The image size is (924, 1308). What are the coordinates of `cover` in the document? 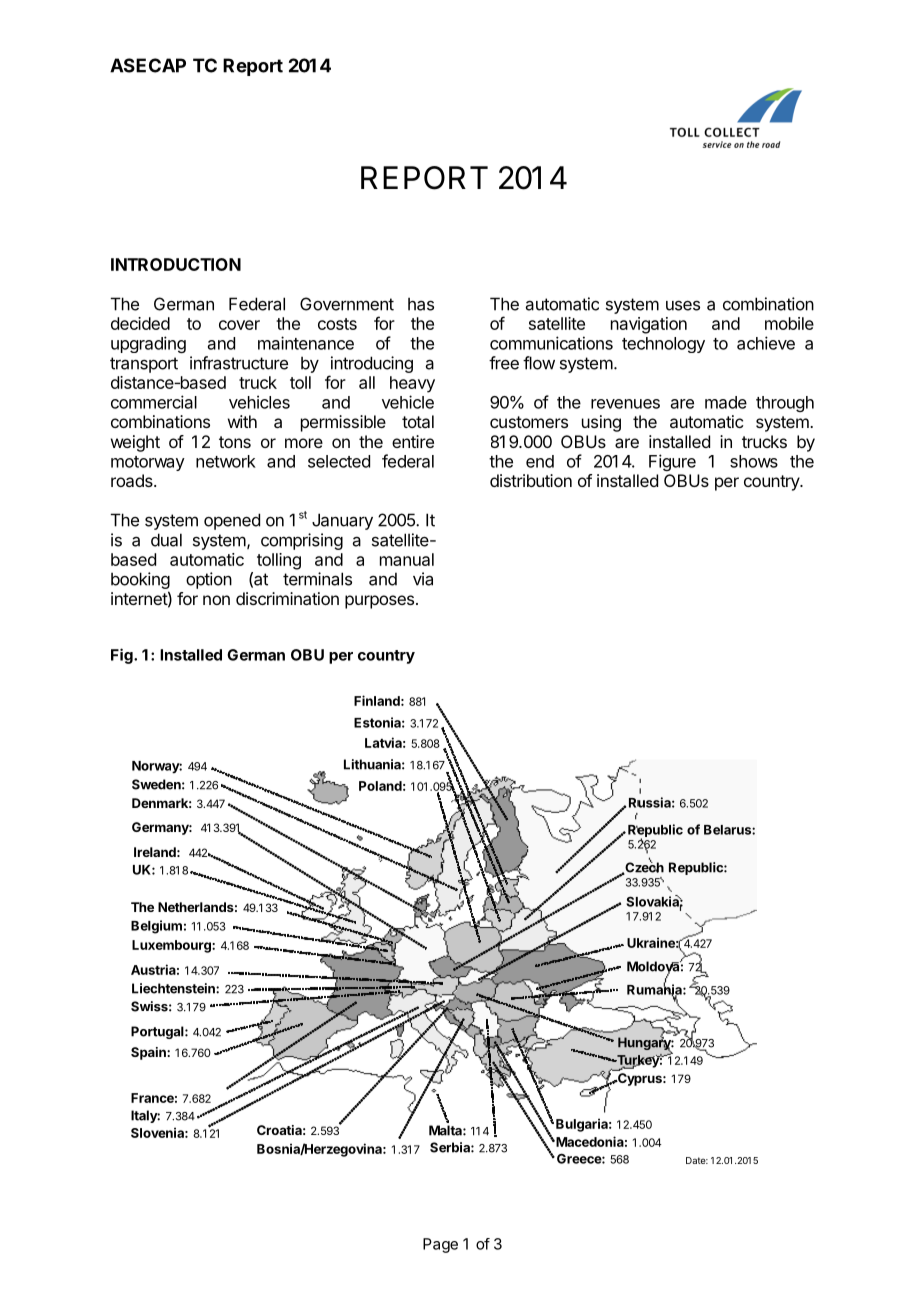 It's located at (239, 325).
